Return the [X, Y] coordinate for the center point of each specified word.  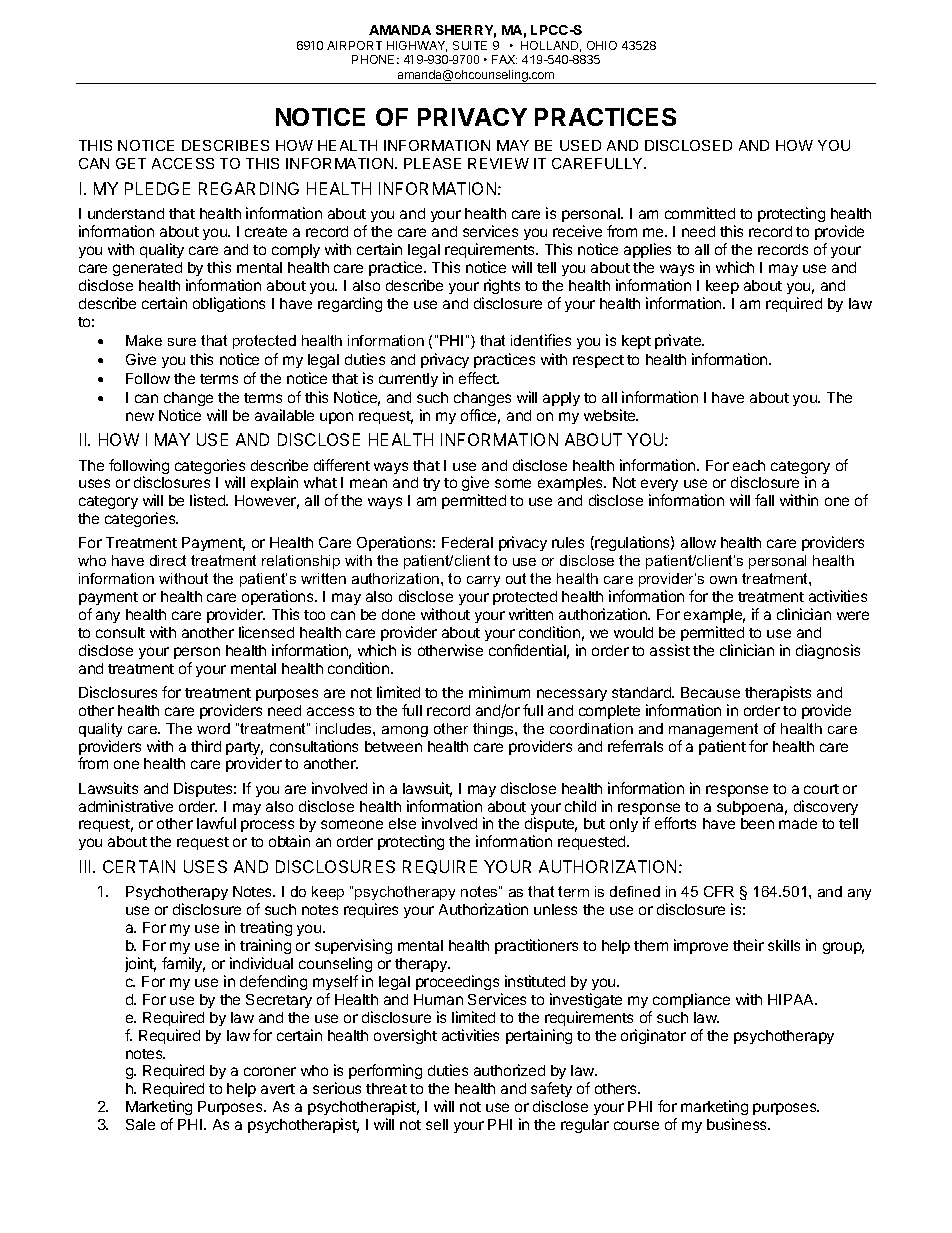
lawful [216, 823]
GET [131, 163]
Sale [140, 1124]
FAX [504, 59]
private [679, 341]
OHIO [602, 45]
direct [168, 560]
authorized [509, 1070]
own [723, 580]
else [402, 823]
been [757, 823]
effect [479, 378]
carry [483, 581]
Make [144, 340]
